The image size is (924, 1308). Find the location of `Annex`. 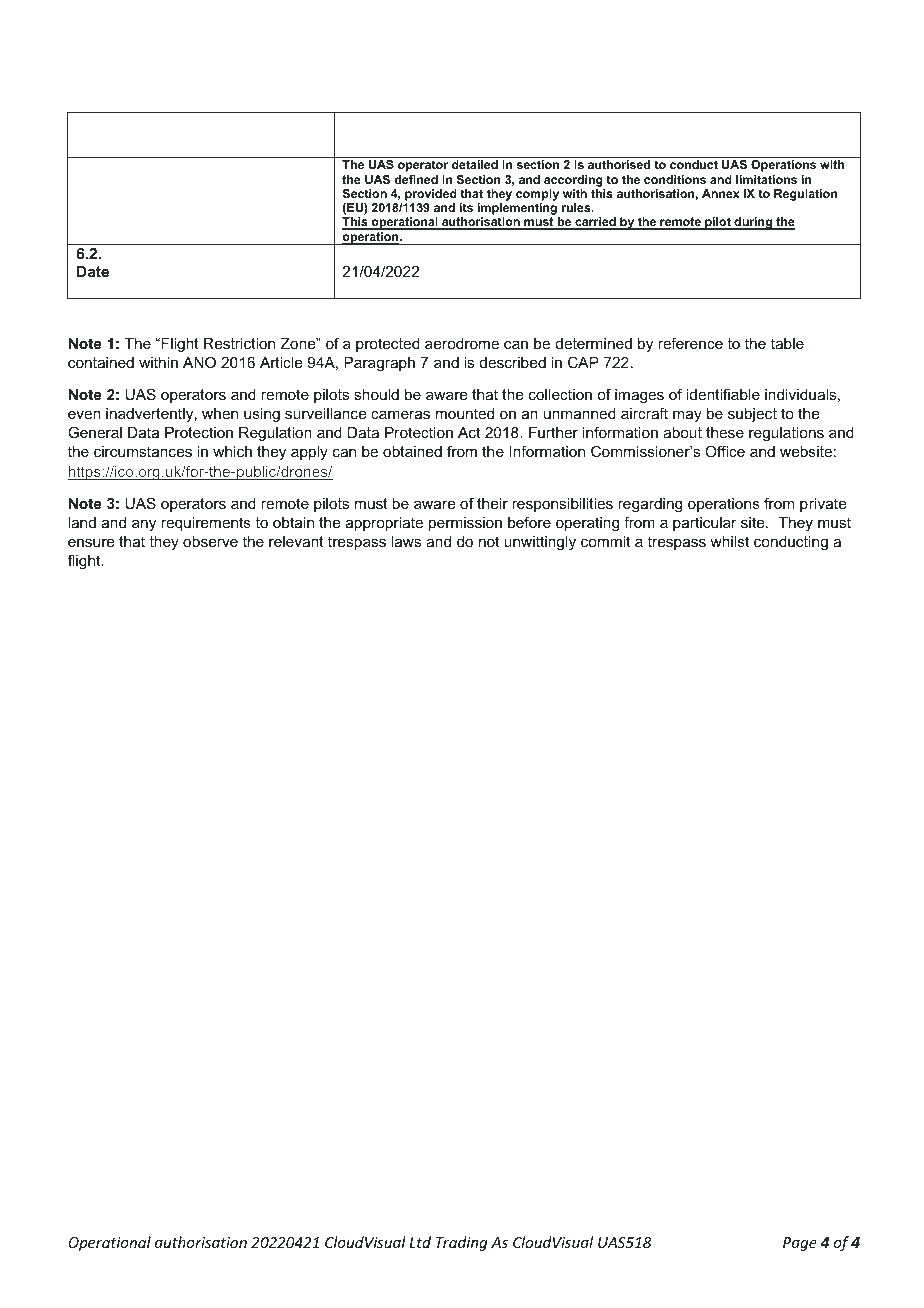

Annex is located at coordinates (721, 193).
